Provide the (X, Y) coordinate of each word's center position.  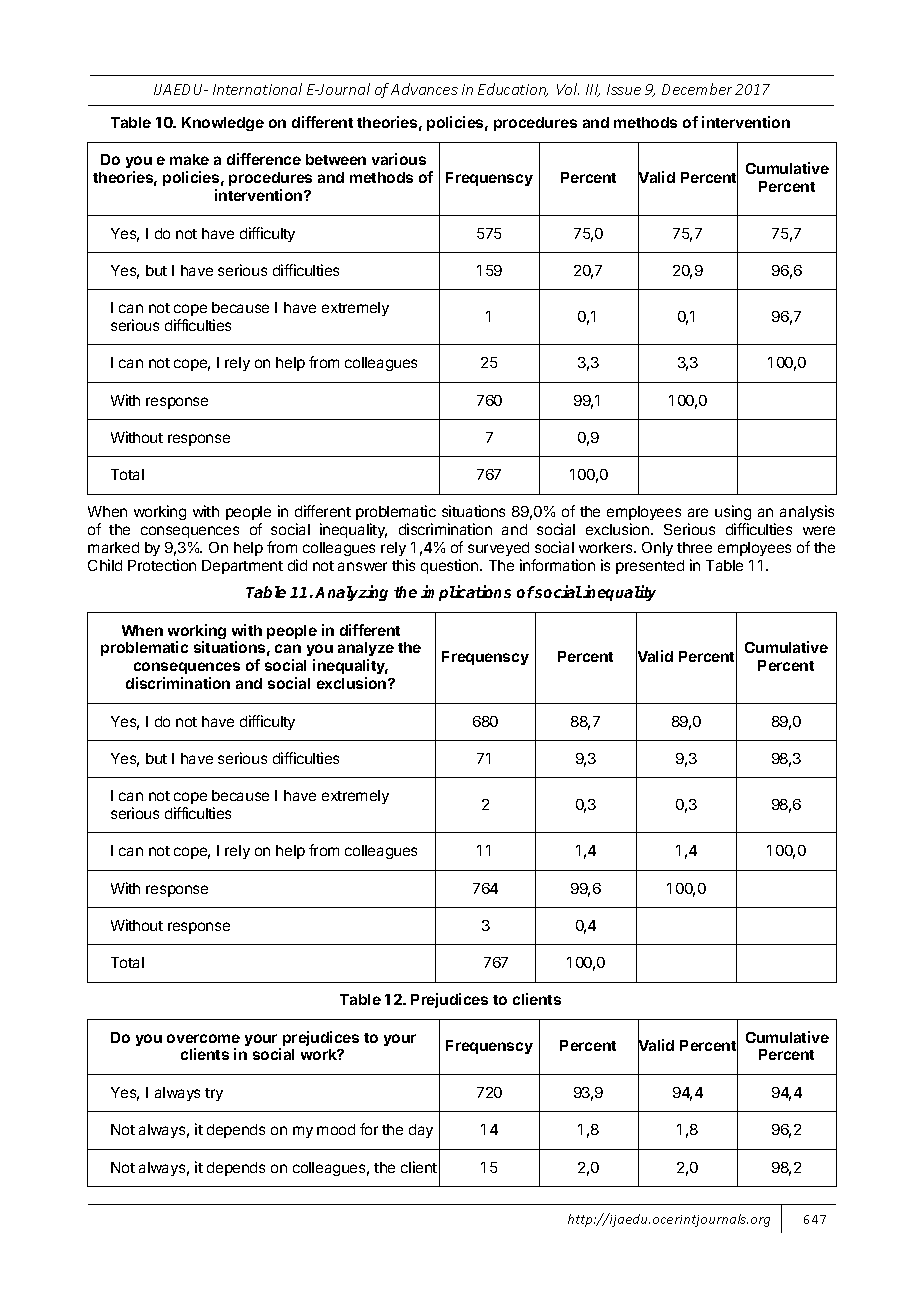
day (421, 1131)
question (451, 566)
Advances (424, 89)
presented (650, 567)
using (733, 514)
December (697, 89)
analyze (366, 651)
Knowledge (223, 124)
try (214, 1094)
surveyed (498, 551)
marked (113, 547)
